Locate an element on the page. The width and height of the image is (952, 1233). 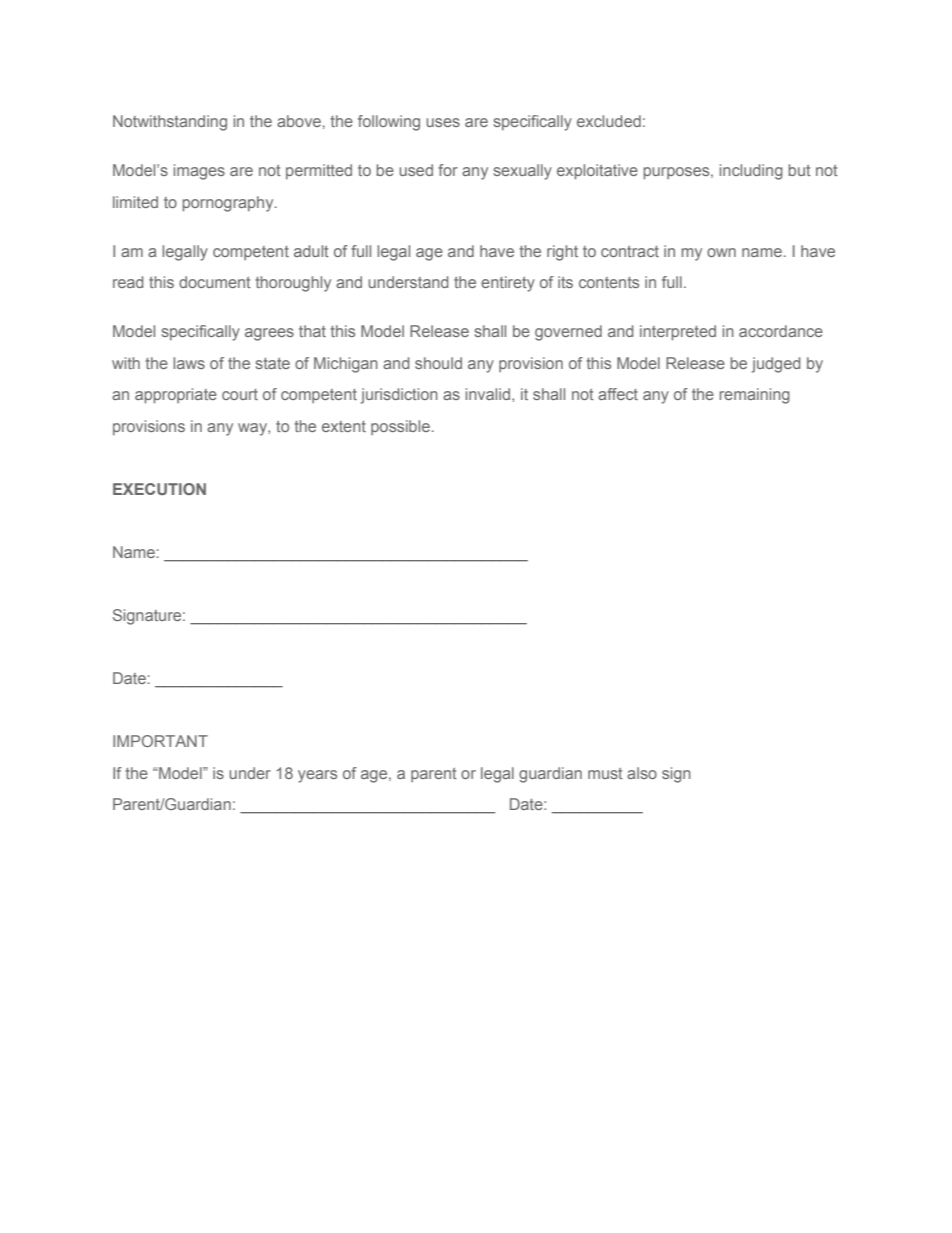
IMPORTANT is located at coordinates (160, 741).
